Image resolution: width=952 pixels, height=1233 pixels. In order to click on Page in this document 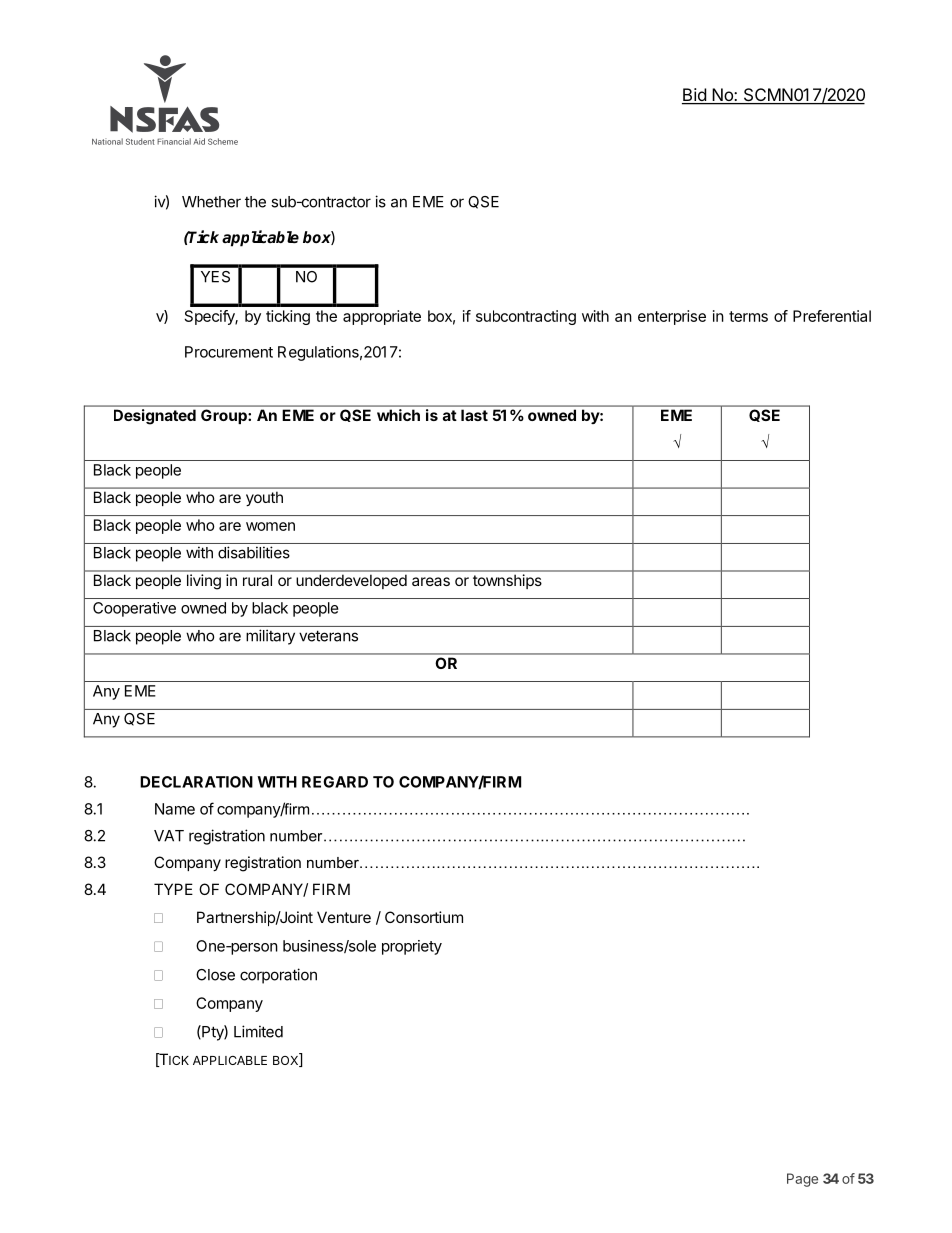, I will do `click(802, 1180)`.
